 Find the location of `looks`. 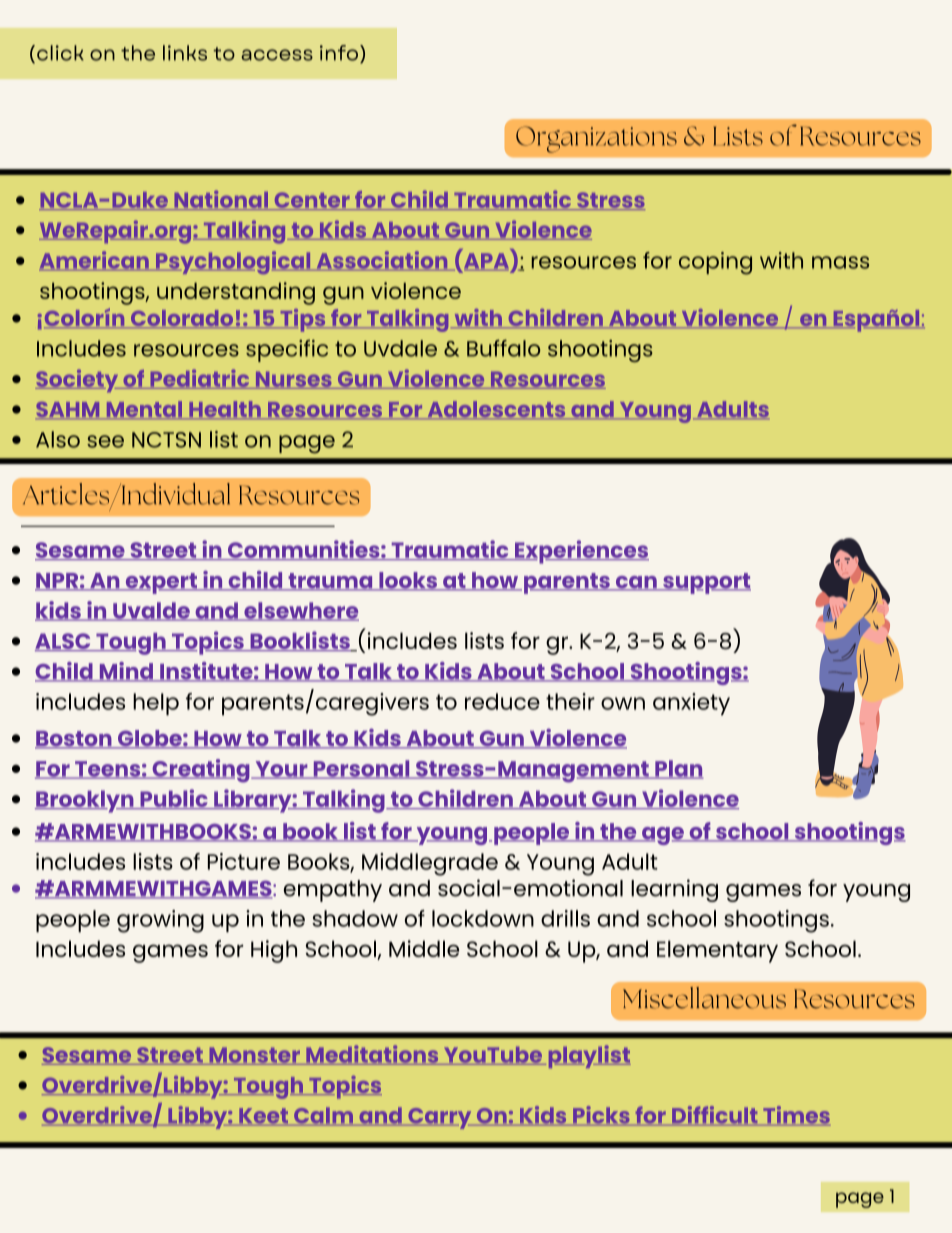

looks is located at coordinates (408, 581).
